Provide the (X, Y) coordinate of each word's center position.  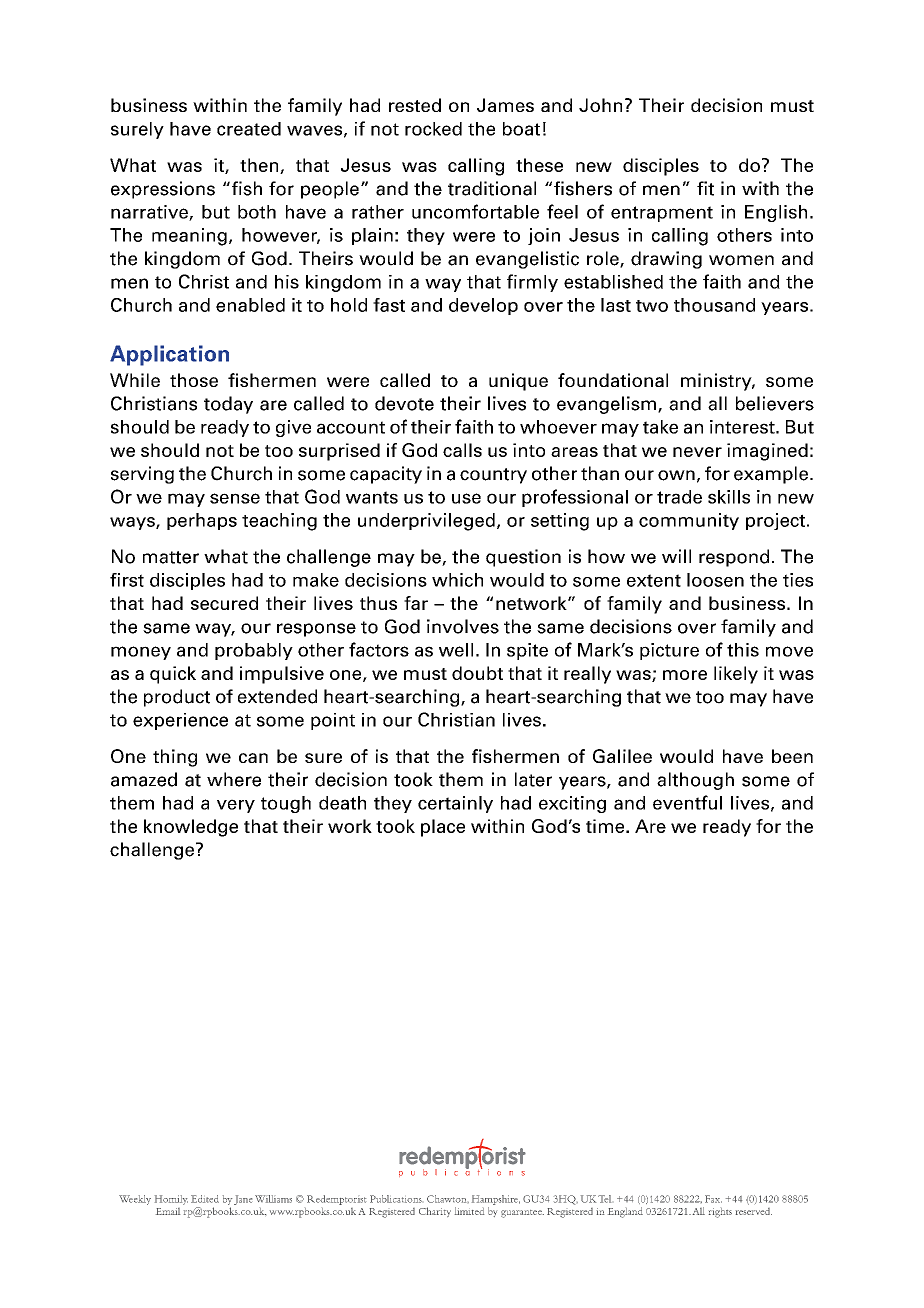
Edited (205, 1199)
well (456, 650)
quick (173, 675)
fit (705, 188)
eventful (687, 802)
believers (775, 403)
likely (736, 675)
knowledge (191, 828)
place (443, 828)
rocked (433, 129)
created (249, 129)
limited (469, 1211)
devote (404, 403)
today (228, 405)
